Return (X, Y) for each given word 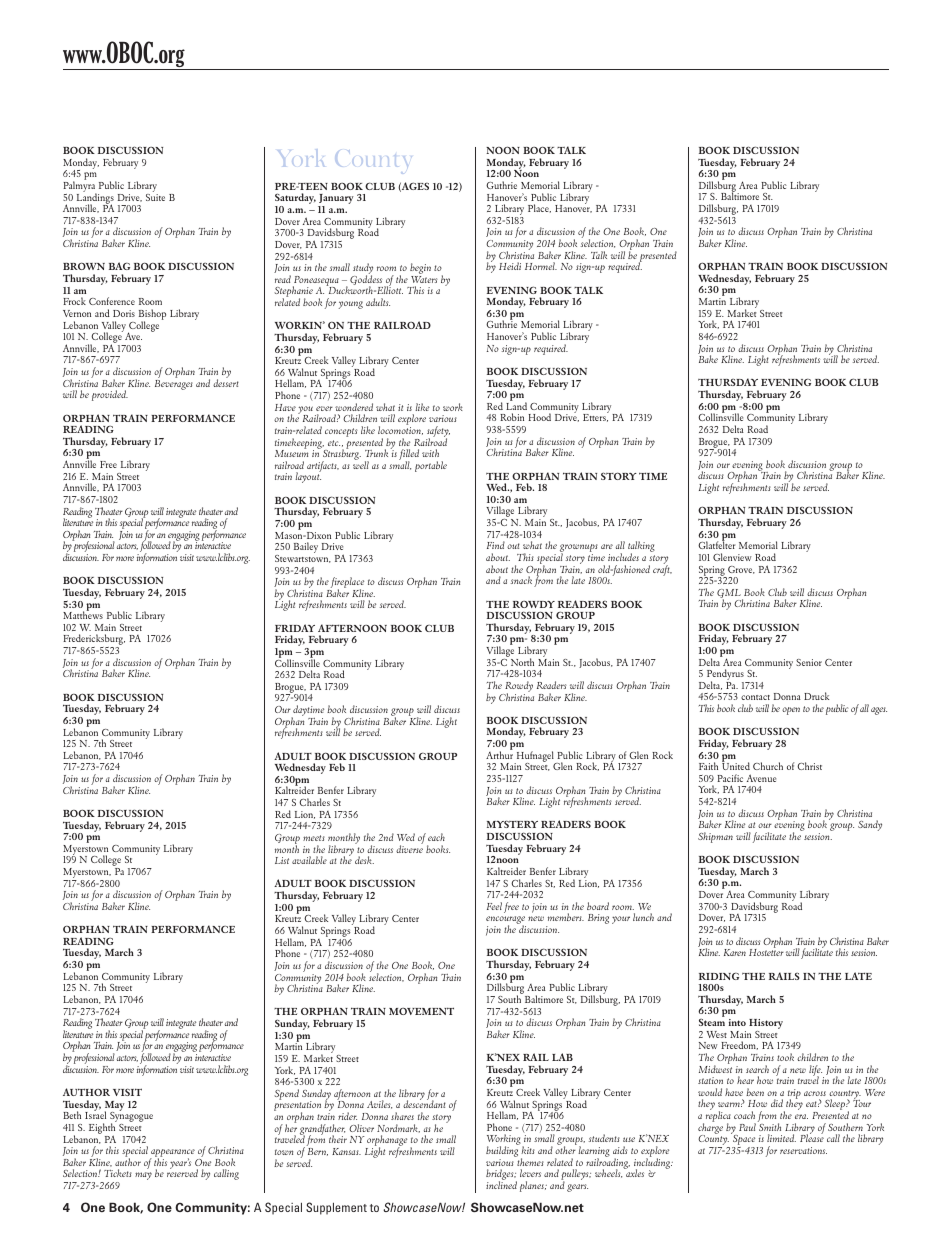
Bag (119, 266)
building (502, 1152)
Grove (741, 570)
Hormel (541, 266)
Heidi (510, 266)
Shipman (715, 837)
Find (496, 545)
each (436, 837)
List (282, 860)
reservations (803, 1150)
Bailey (306, 547)
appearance (172, 1154)
